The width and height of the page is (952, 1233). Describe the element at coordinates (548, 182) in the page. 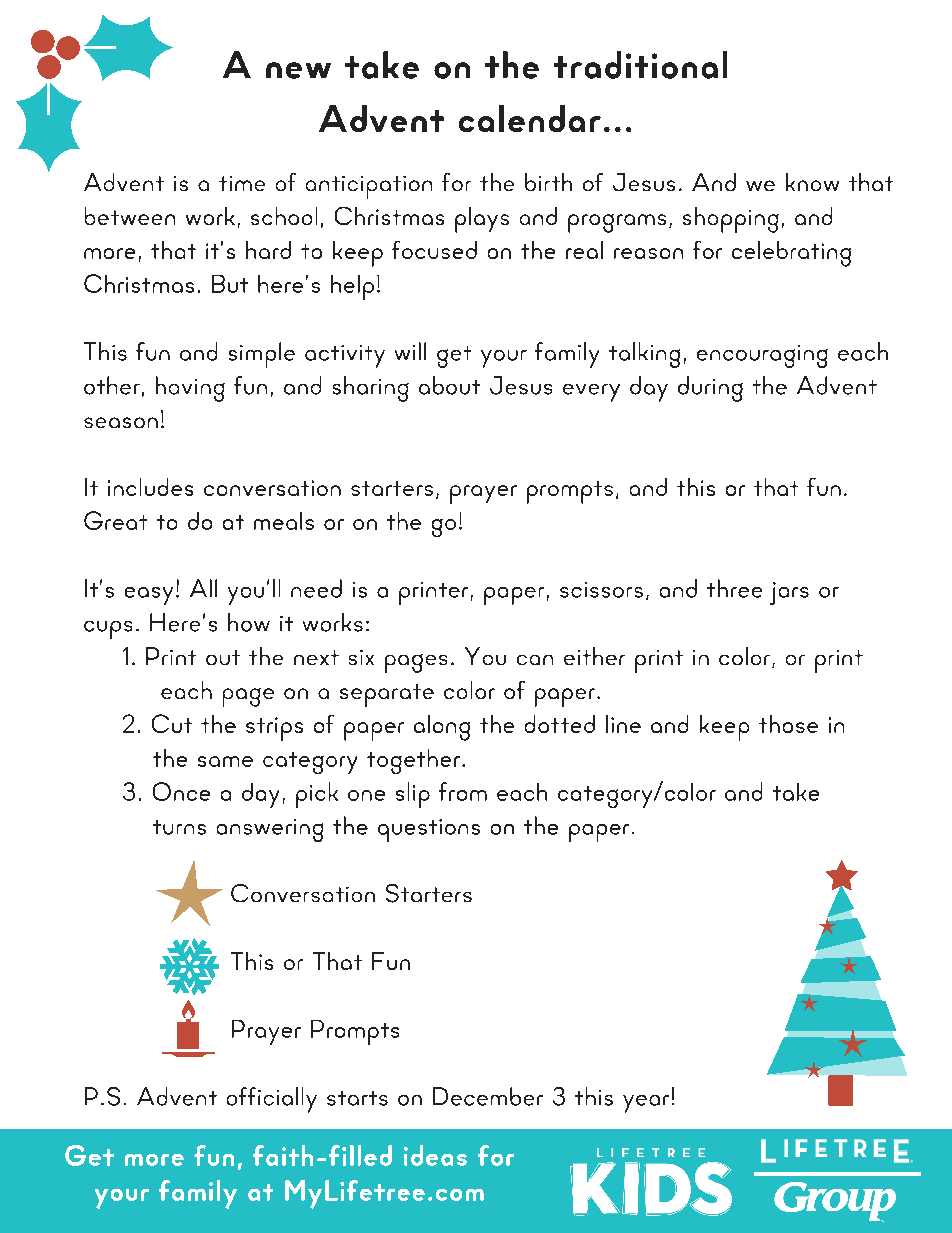

I see `birth` at that location.
